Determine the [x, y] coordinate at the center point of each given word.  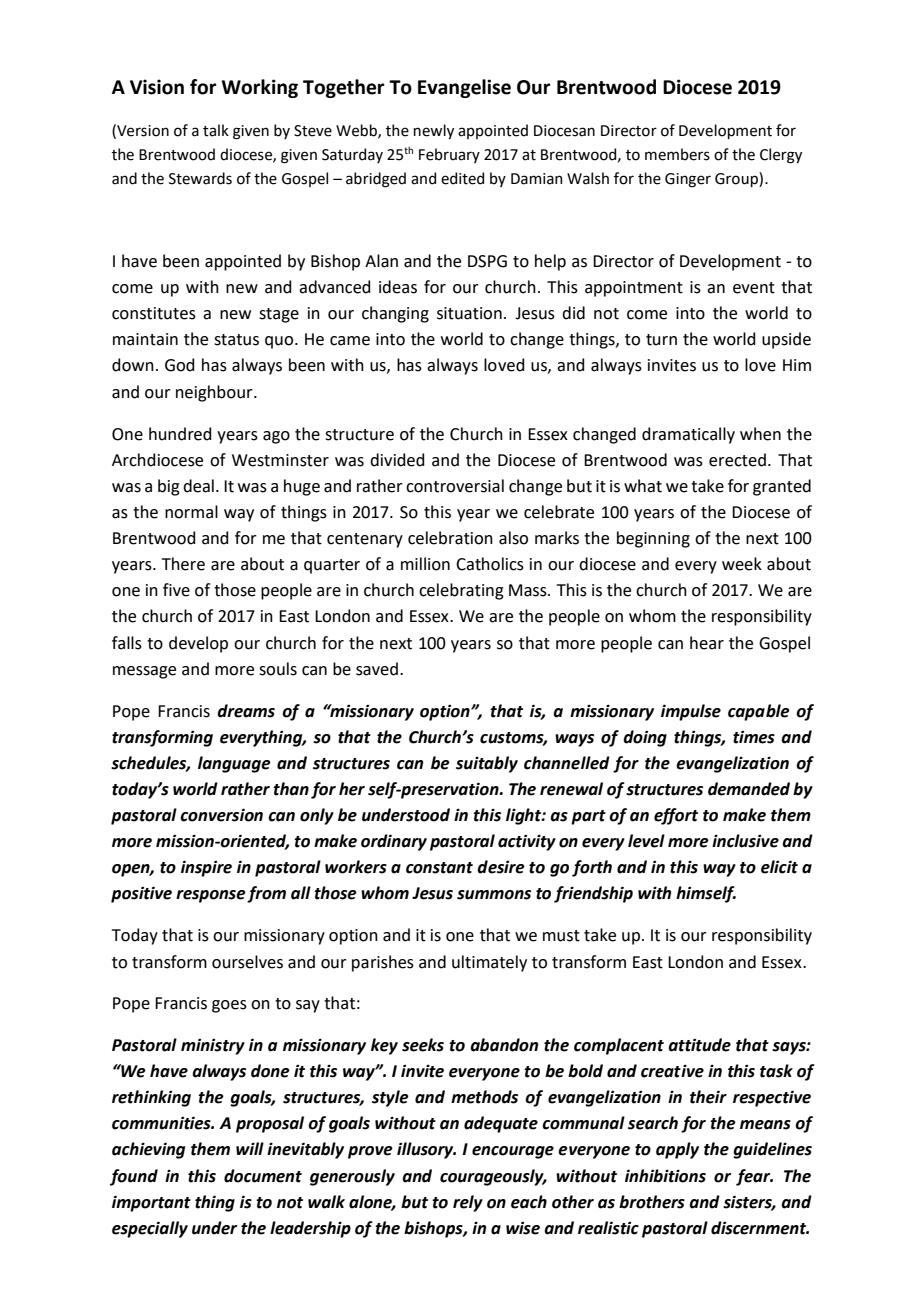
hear [707, 643]
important [151, 1203]
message [144, 672]
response [211, 896]
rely [468, 1203]
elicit [779, 867]
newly [434, 131]
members [677, 154]
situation [469, 313]
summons [494, 895]
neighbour [215, 393]
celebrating [461, 591]
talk [216, 130]
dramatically [688, 435]
